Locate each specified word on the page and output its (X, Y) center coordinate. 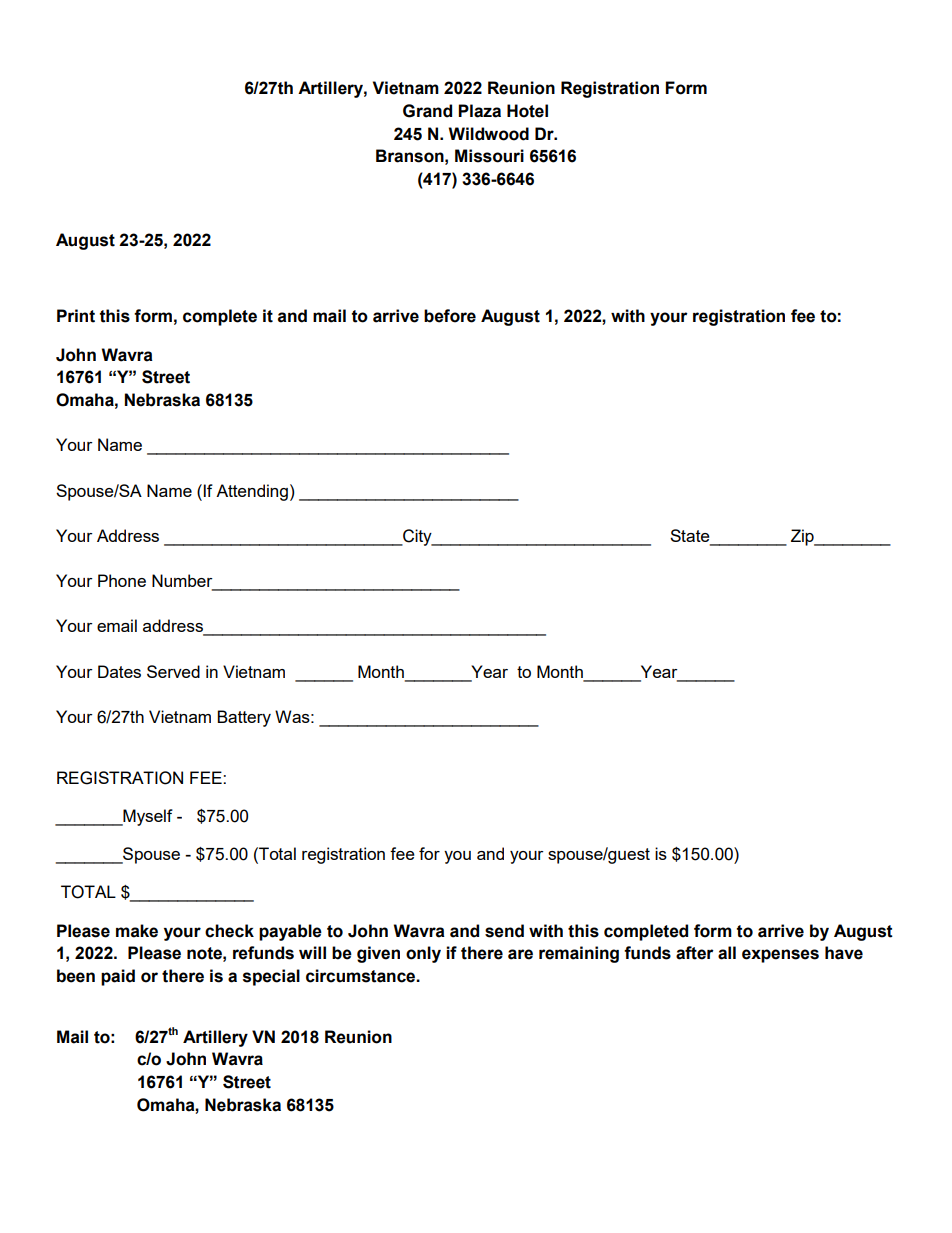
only (423, 954)
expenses (780, 956)
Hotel (527, 111)
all (727, 953)
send (504, 931)
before (450, 316)
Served (173, 671)
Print (76, 316)
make (137, 931)
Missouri (489, 156)
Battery (244, 718)
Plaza (479, 111)
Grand (427, 111)
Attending (252, 492)
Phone (122, 580)
